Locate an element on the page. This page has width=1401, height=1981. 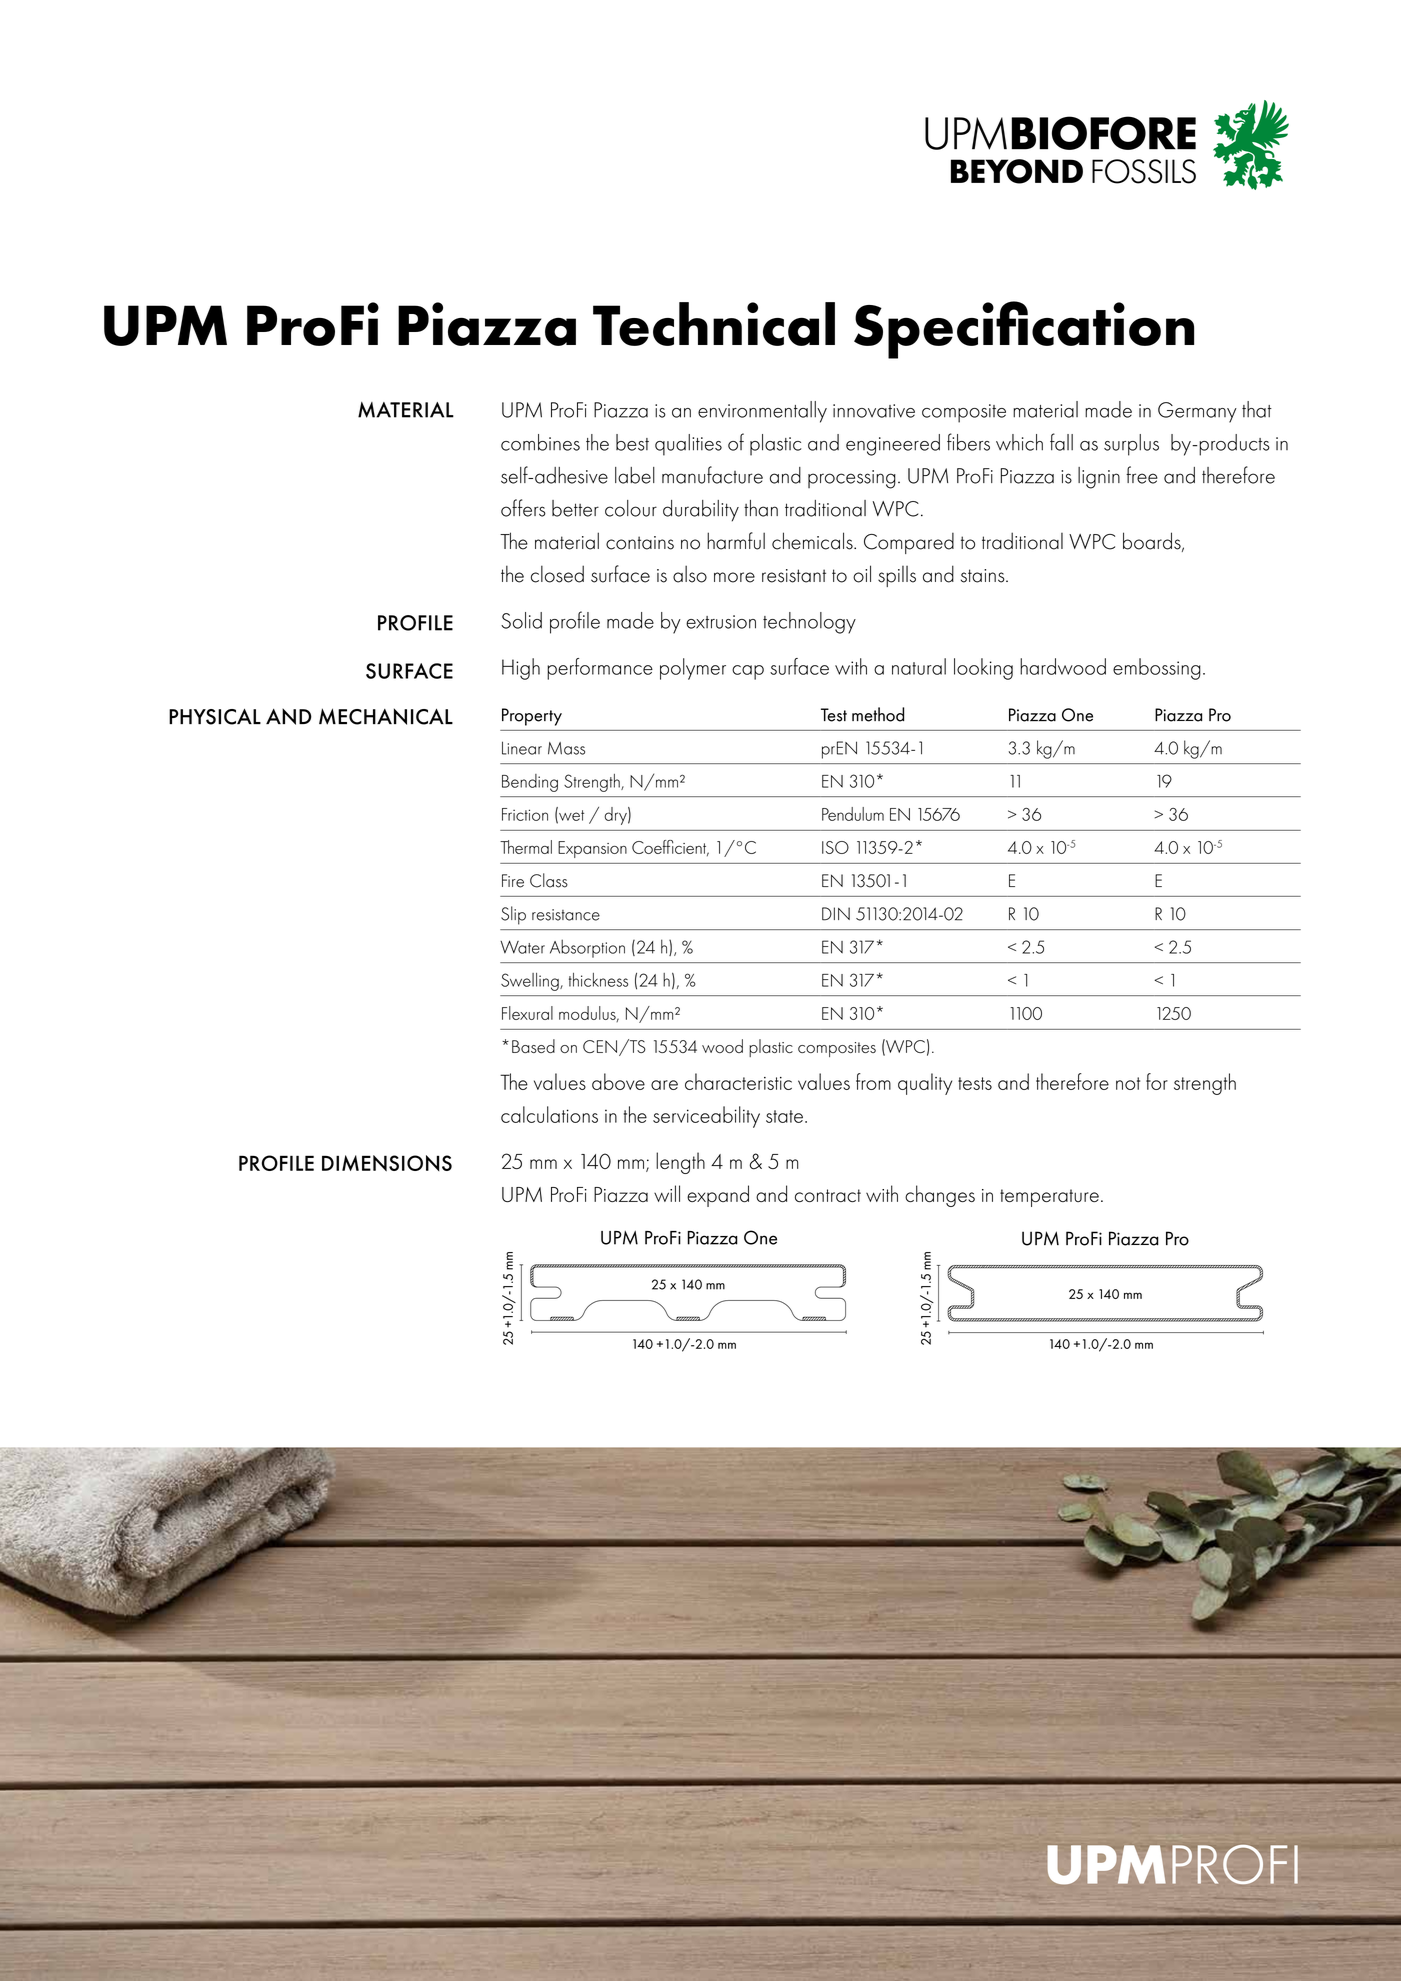
Technical is located at coordinates (714, 324).
